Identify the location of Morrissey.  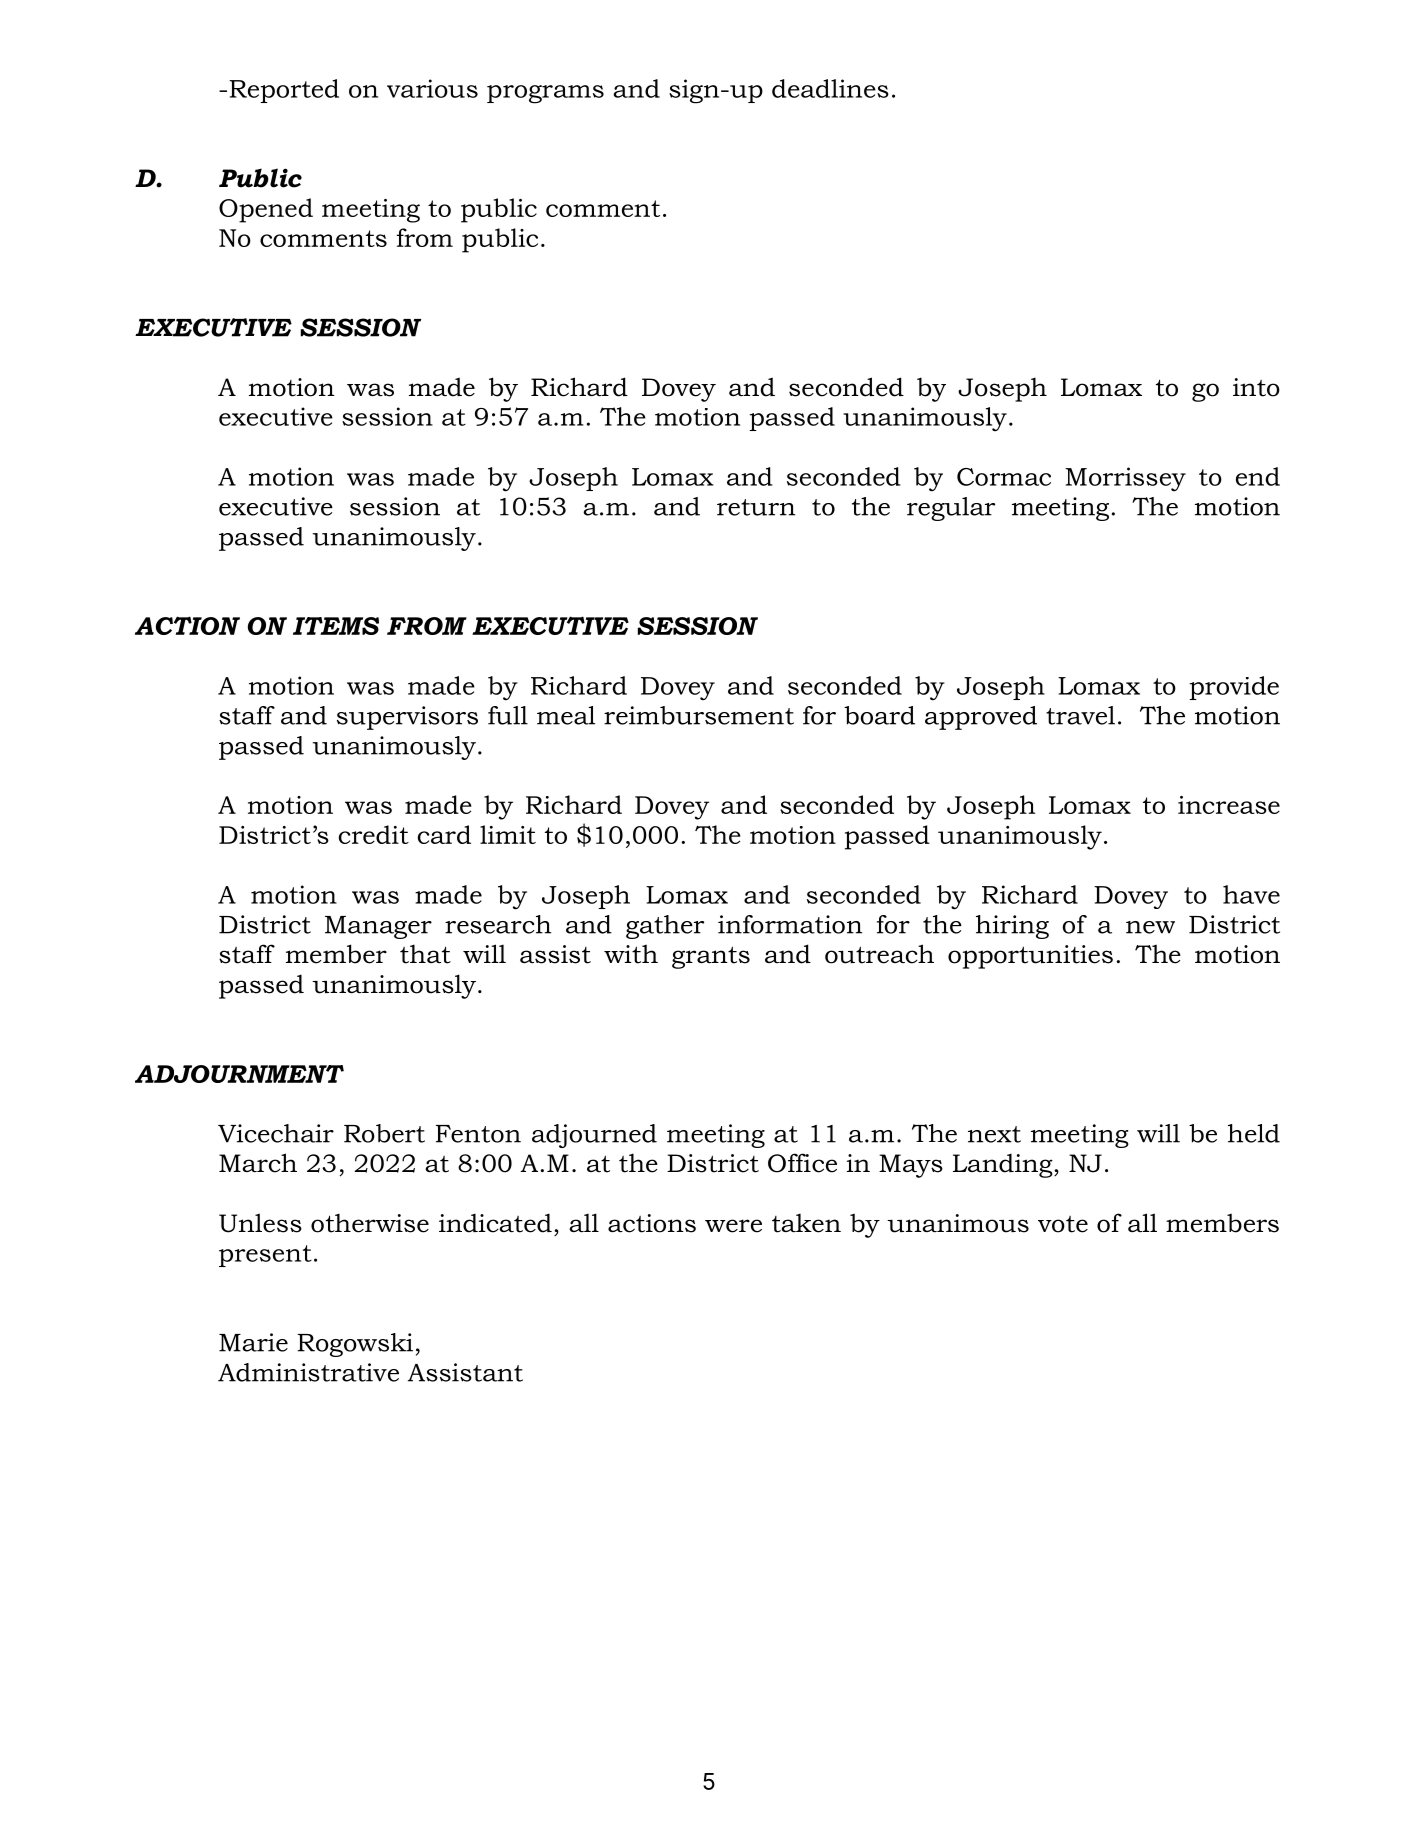
(1125, 479).
